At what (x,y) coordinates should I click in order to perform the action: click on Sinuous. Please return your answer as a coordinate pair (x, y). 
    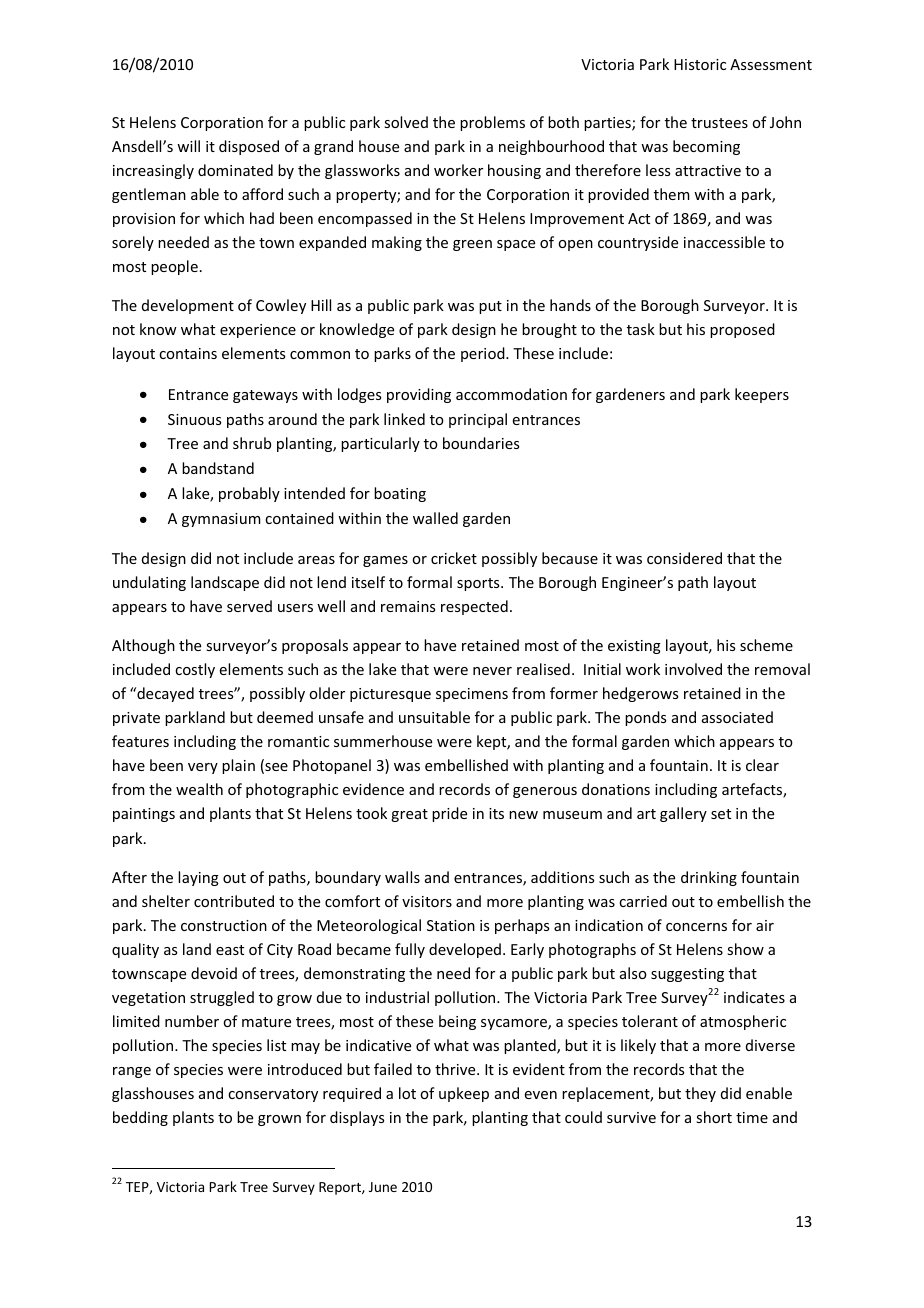
    Looking at the image, I should click on (194, 419).
